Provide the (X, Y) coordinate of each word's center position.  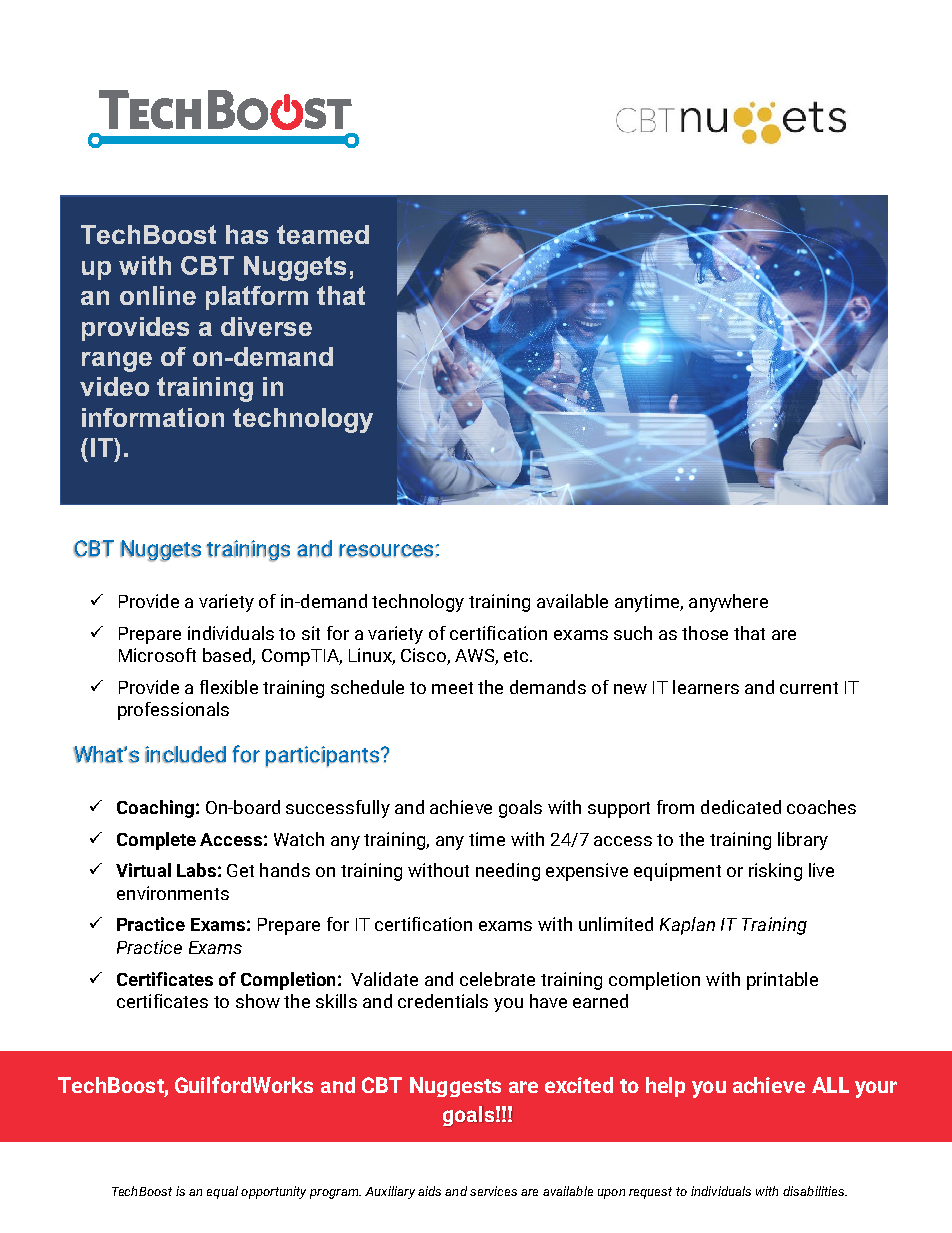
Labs (196, 870)
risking (775, 872)
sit (311, 633)
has (247, 234)
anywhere (728, 603)
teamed (323, 234)
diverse (266, 326)
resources (386, 551)
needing (508, 872)
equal (222, 1192)
